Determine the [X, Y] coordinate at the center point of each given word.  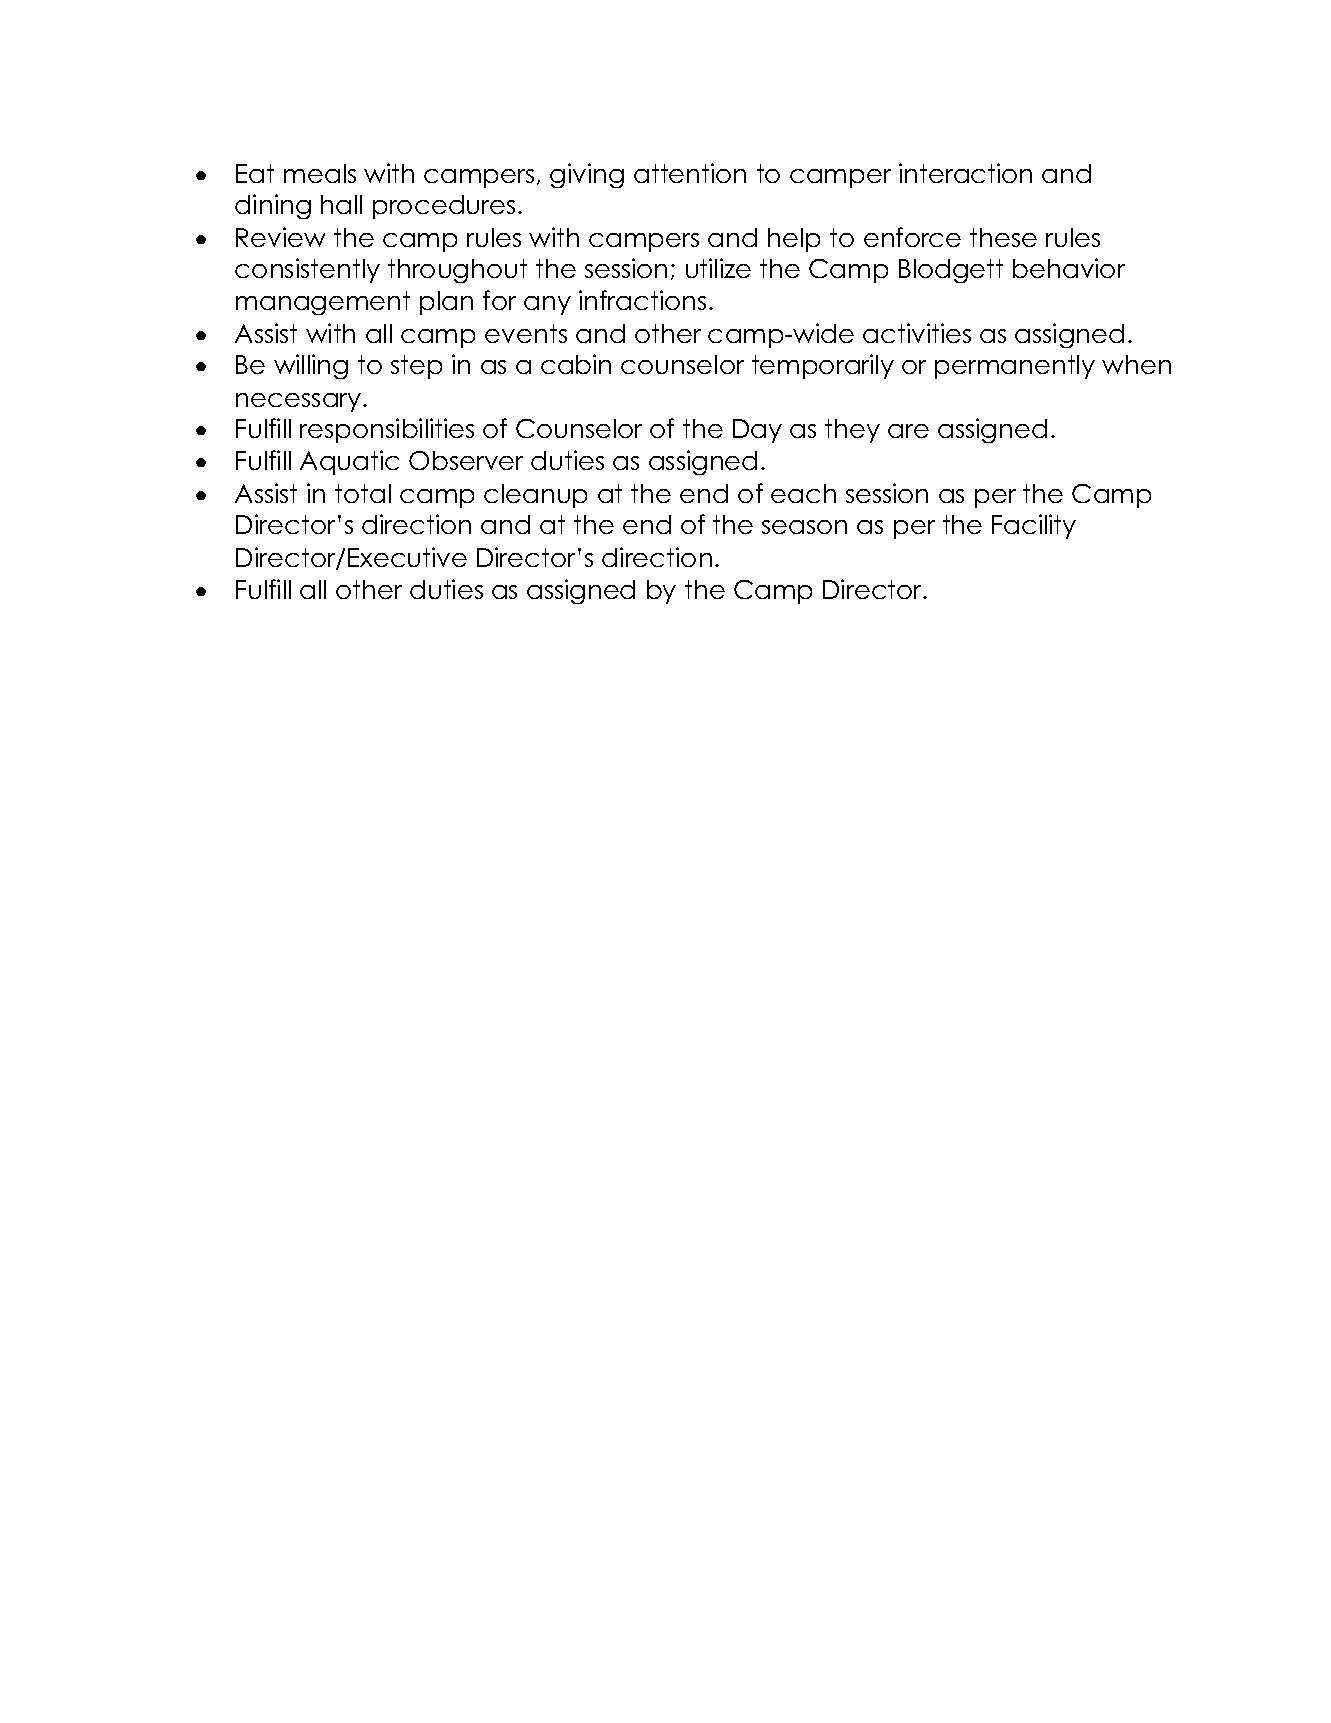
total [363, 493]
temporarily [823, 366]
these [1003, 237]
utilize [718, 268]
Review [280, 237]
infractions [642, 300]
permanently [1015, 367]
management [323, 303]
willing [311, 366]
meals [320, 173]
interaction [965, 173]
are [908, 431]
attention [690, 173]
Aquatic [349, 462]
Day [757, 431]
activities [917, 333]
